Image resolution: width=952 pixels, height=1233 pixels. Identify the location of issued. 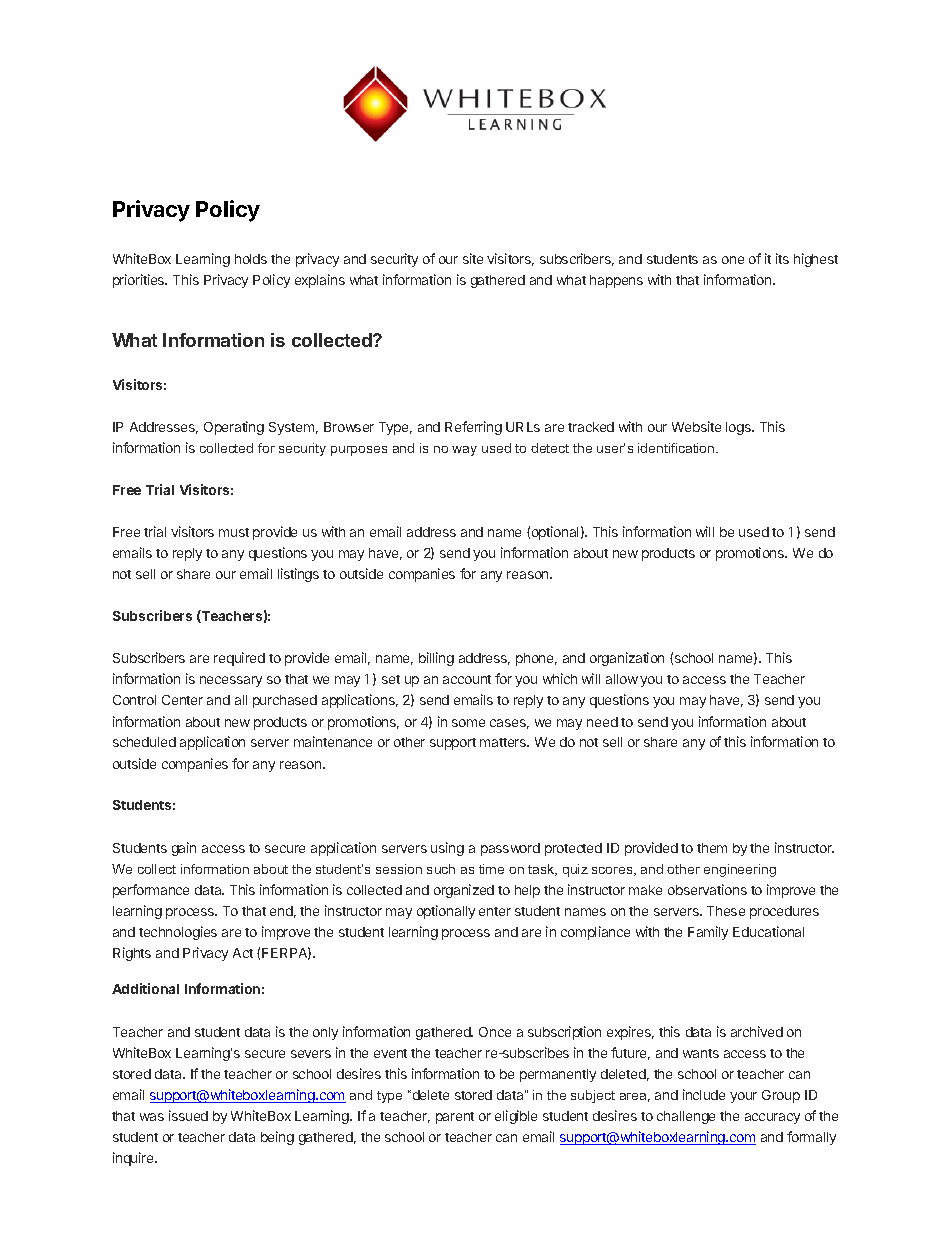
(188, 1115).
